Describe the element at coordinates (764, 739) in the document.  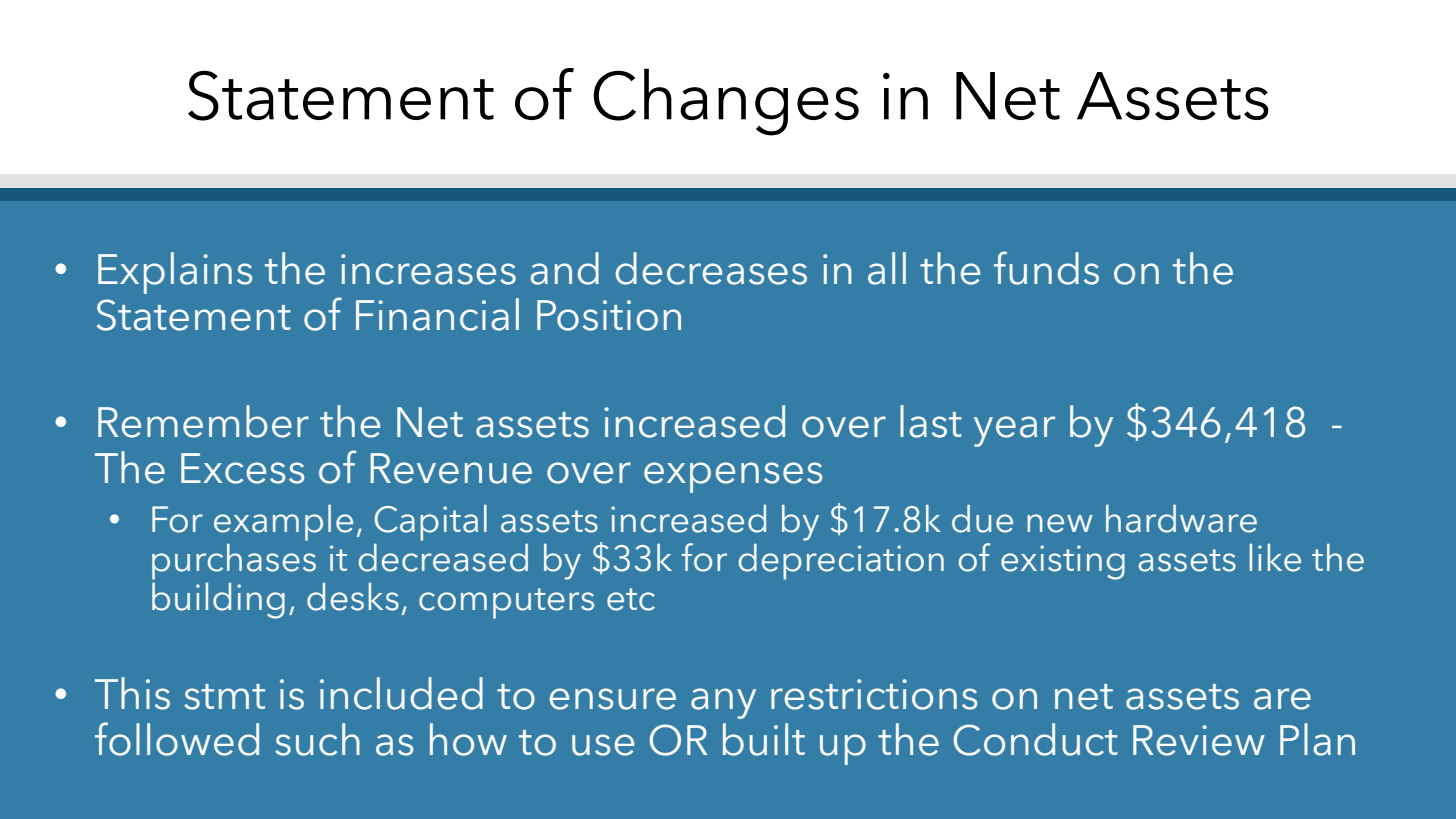
I see `built` at that location.
